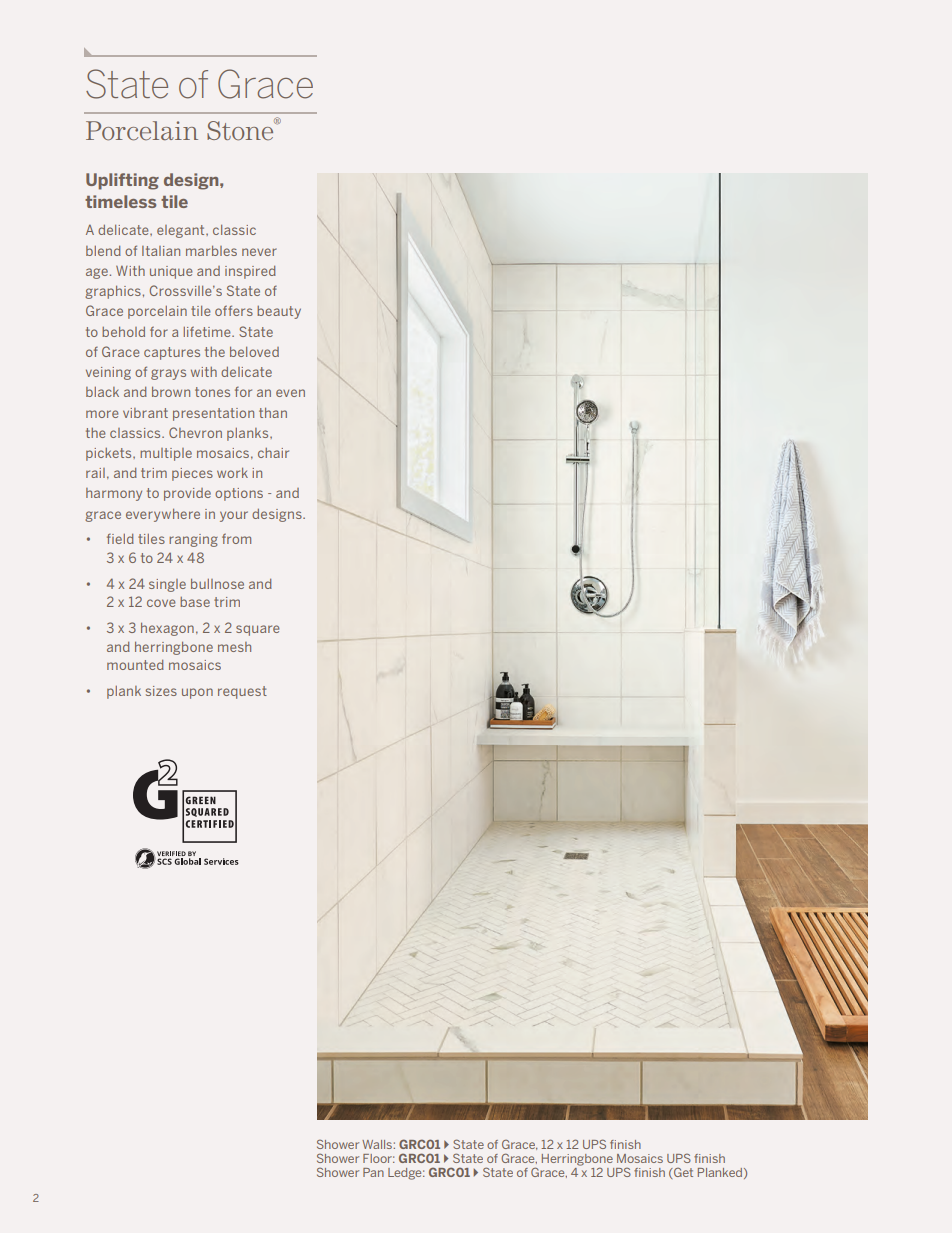 This screenshot has height=1233, width=952. I want to click on Floor, so click(379, 1158).
